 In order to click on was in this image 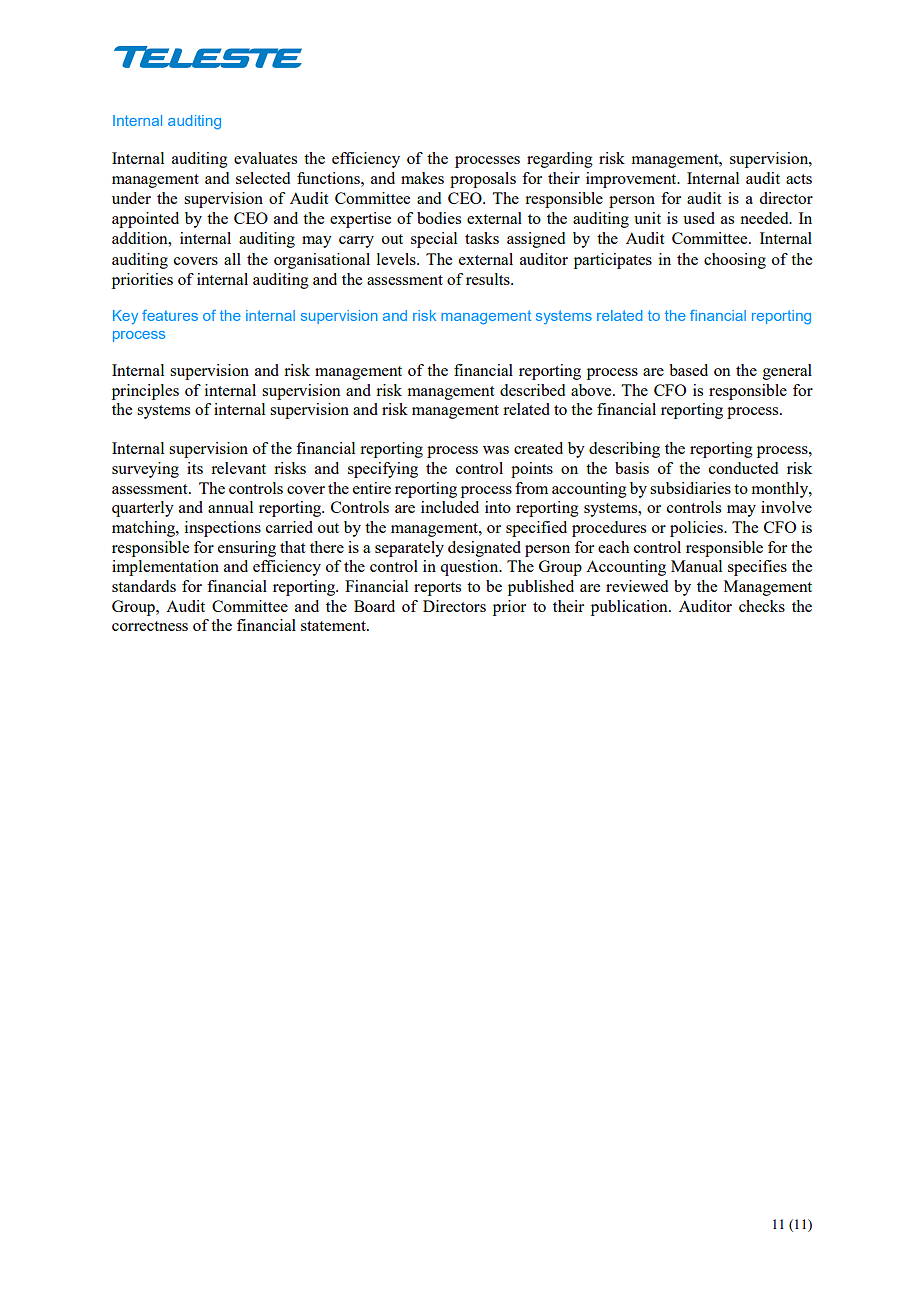, I will do `click(496, 450)`.
